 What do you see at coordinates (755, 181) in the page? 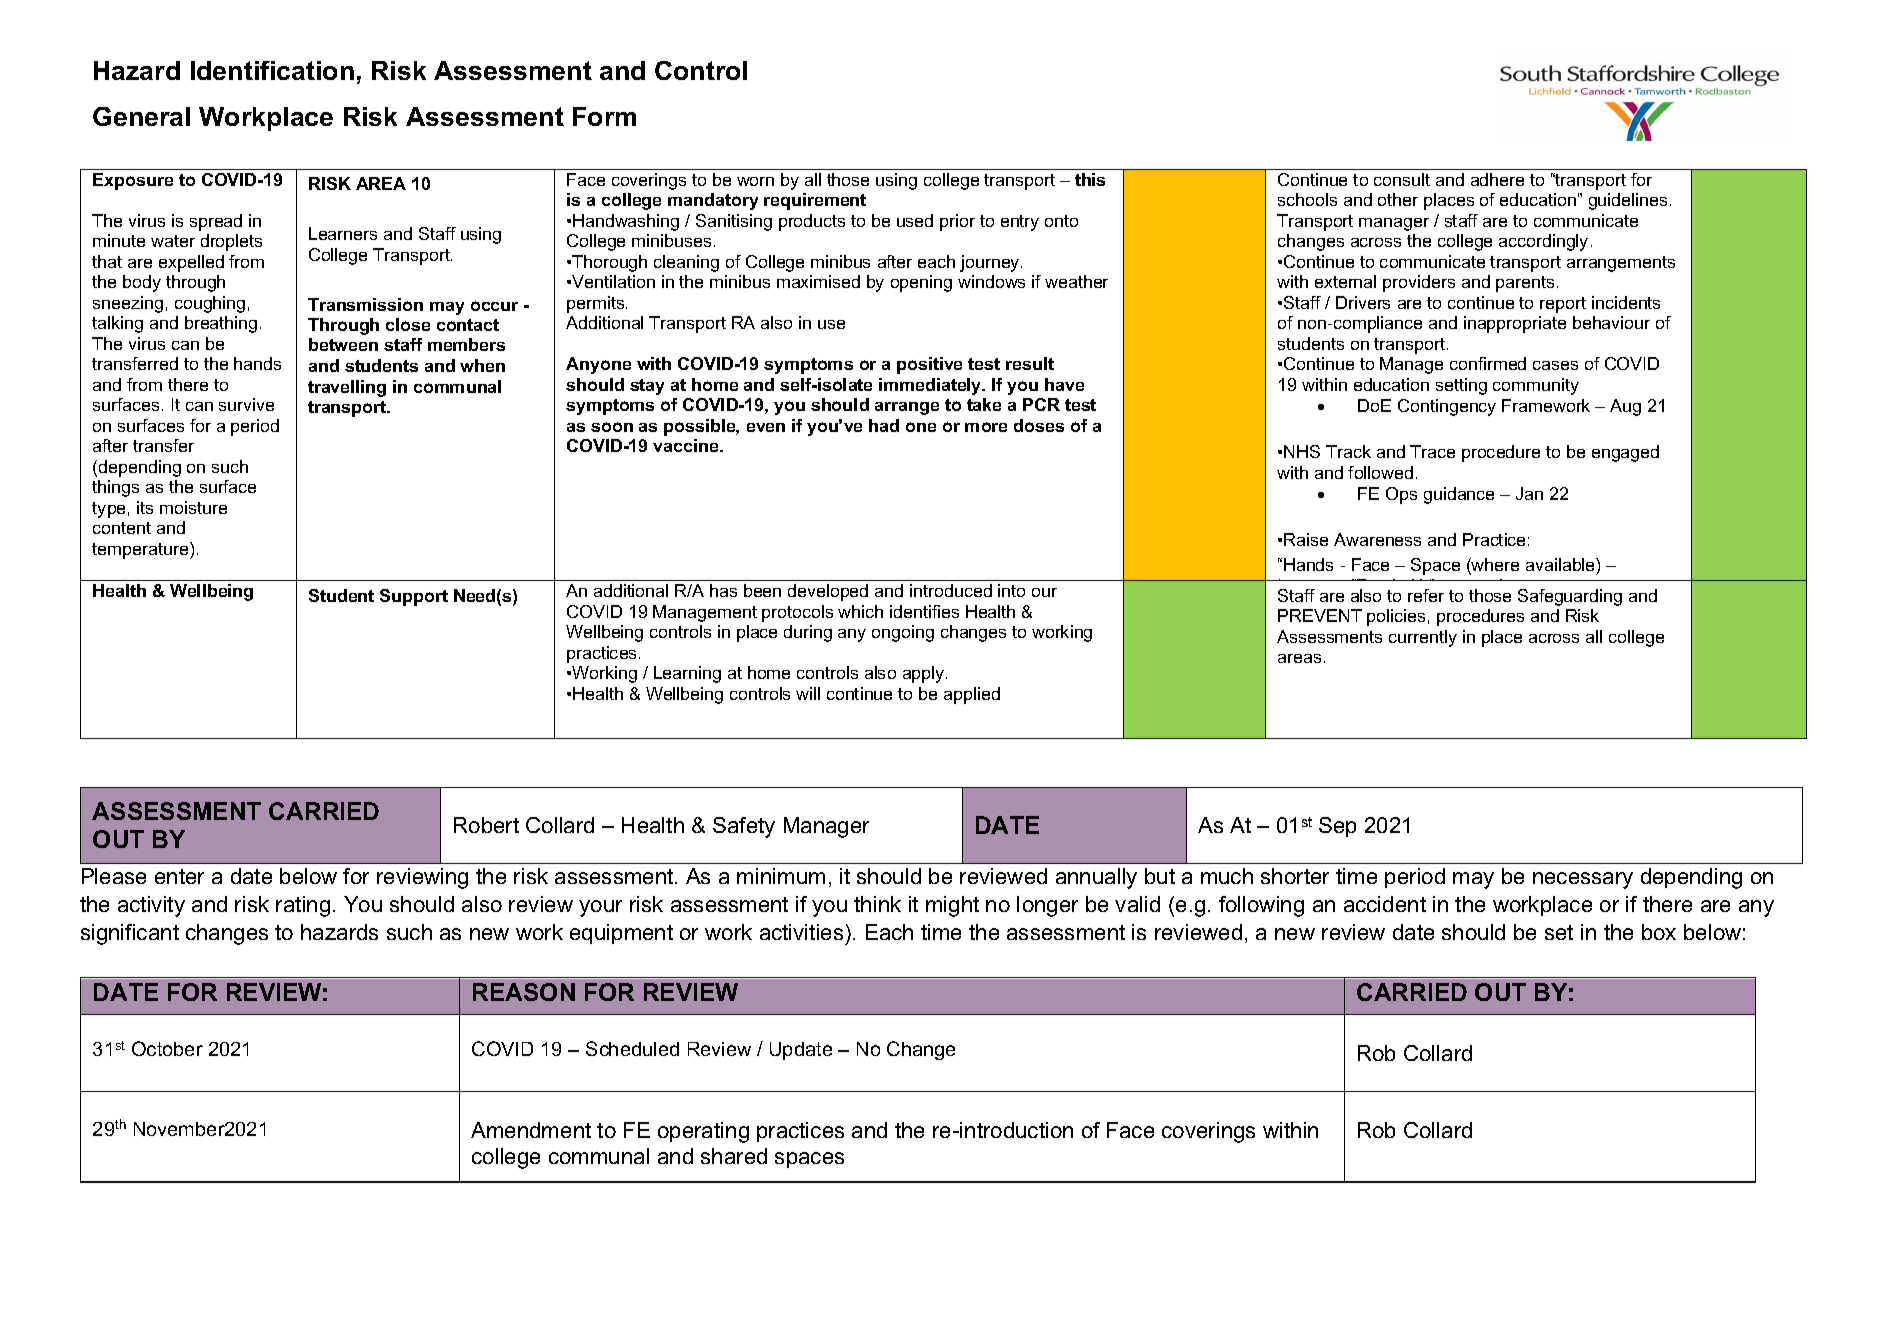
I see `worn` at bounding box center [755, 181].
